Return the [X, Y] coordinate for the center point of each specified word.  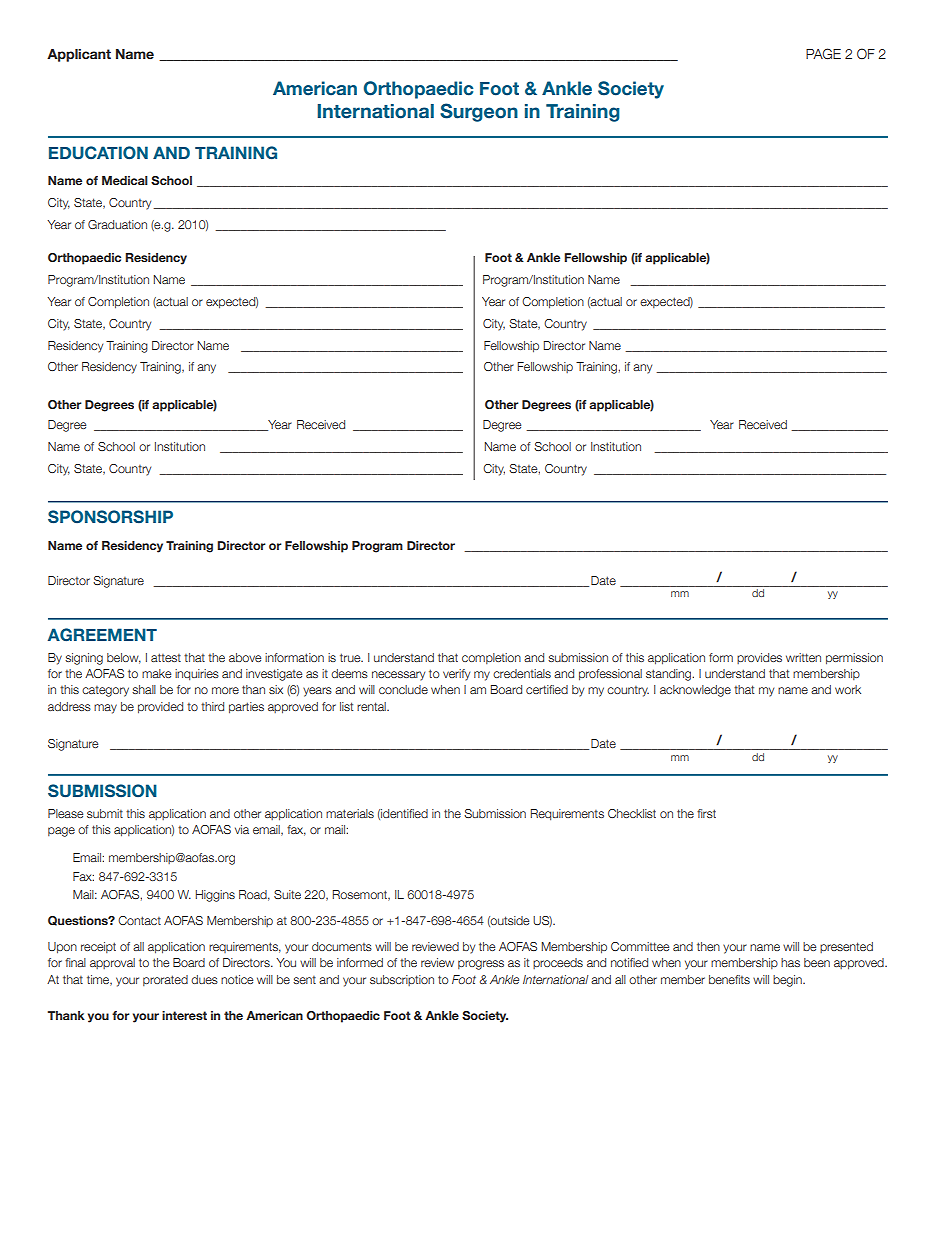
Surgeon [479, 112]
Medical [125, 180]
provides [759, 658]
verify [456, 675]
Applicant [79, 55]
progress [481, 965]
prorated [165, 980]
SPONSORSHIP [110, 517]
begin [788, 981]
